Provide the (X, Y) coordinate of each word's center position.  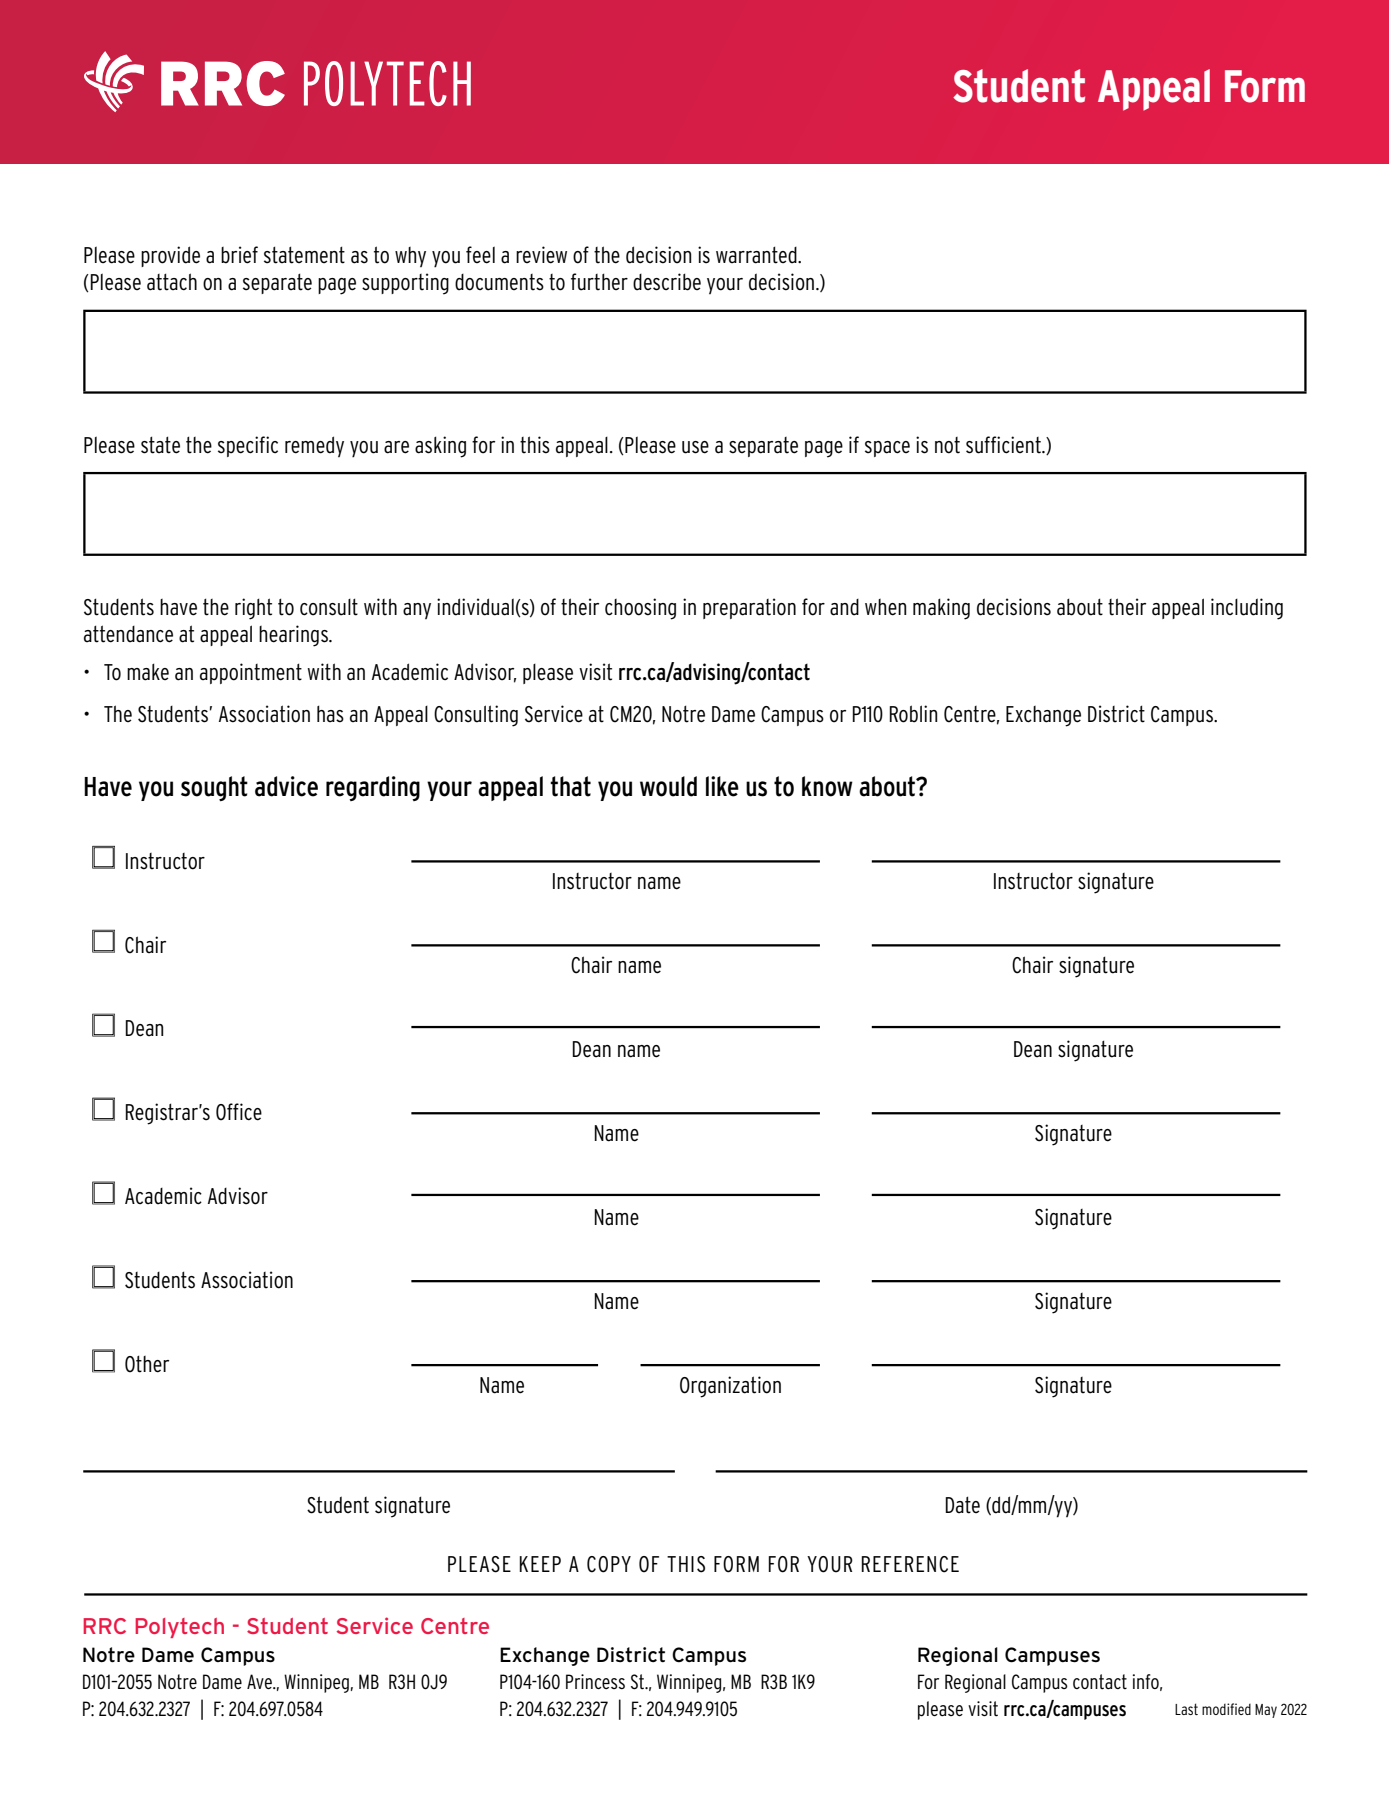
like (722, 786)
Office (239, 1112)
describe (667, 282)
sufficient (1004, 445)
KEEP (540, 1564)
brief (239, 255)
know (827, 786)
